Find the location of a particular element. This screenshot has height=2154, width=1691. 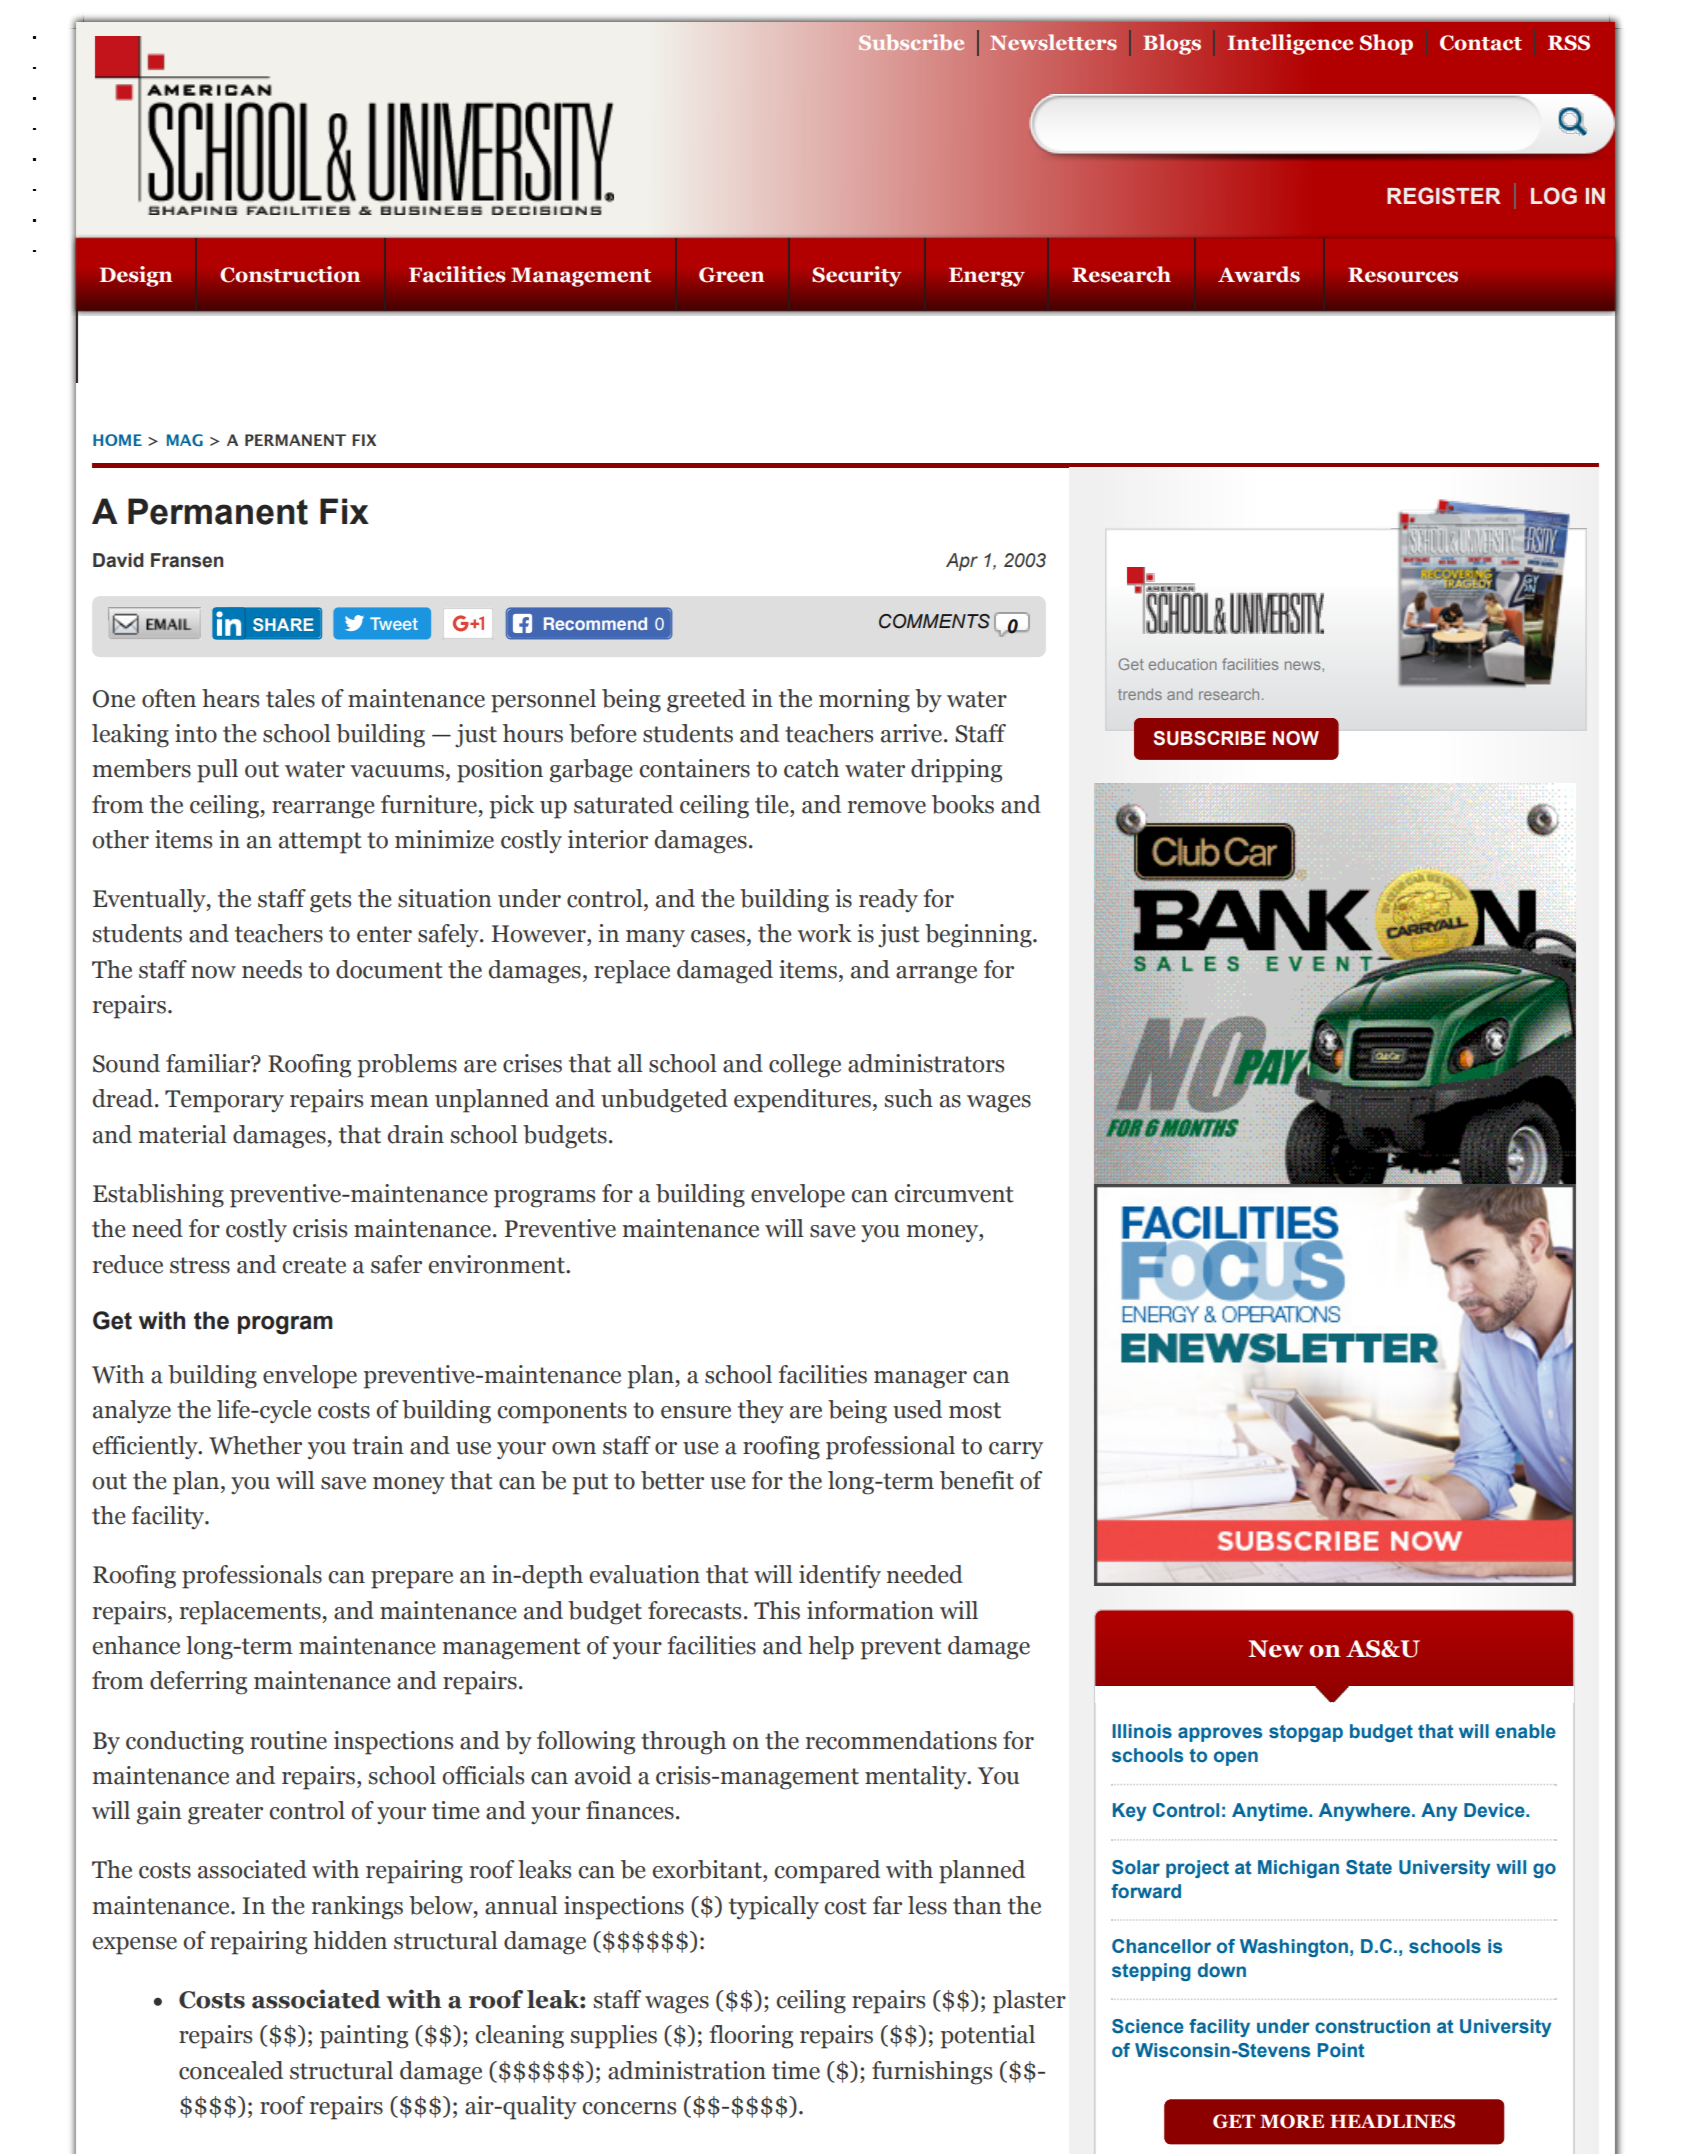

Point is located at coordinates (1341, 2050).
